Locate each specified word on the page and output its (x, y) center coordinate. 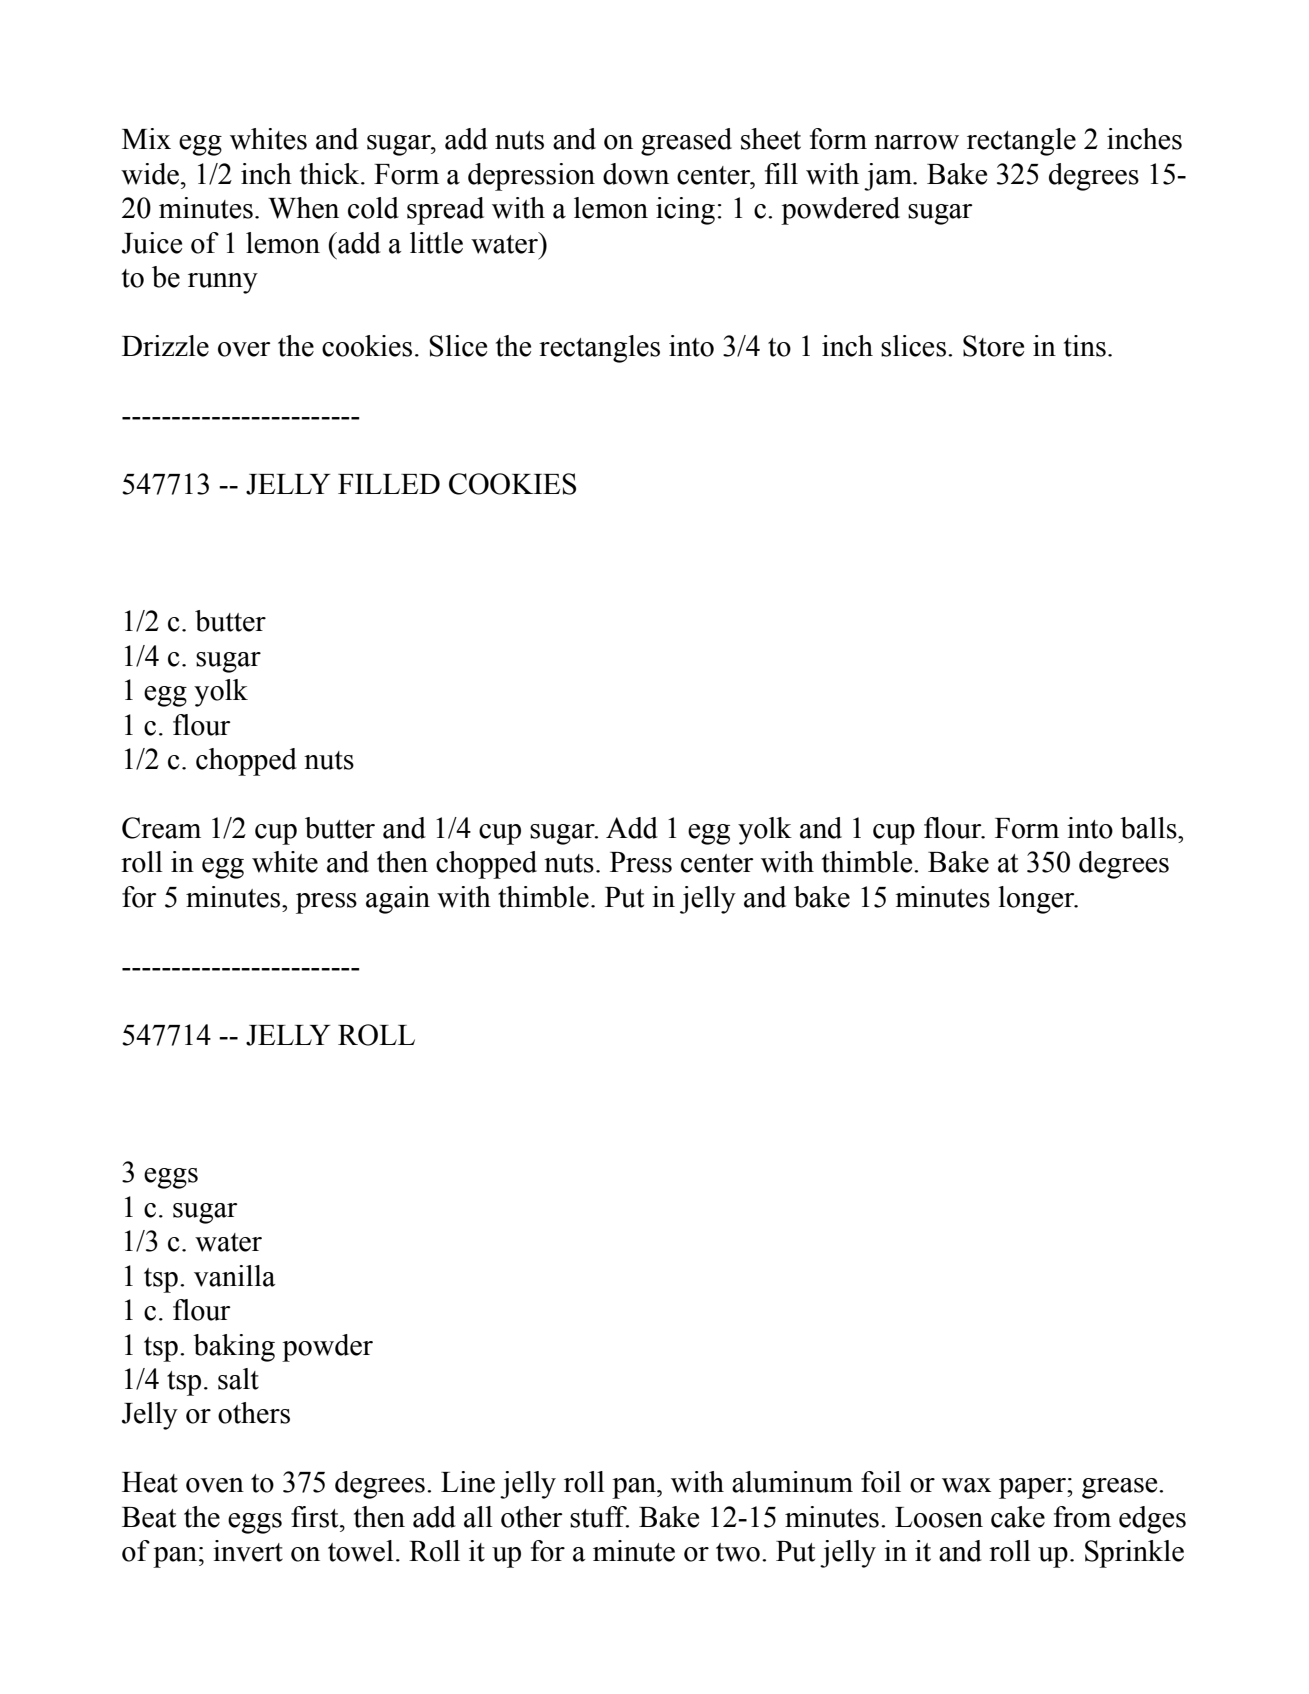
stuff (599, 1517)
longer (1037, 900)
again (398, 900)
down (636, 174)
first (316, 1517)
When (303, 208)
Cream (161, 828)
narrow (916, 142)
